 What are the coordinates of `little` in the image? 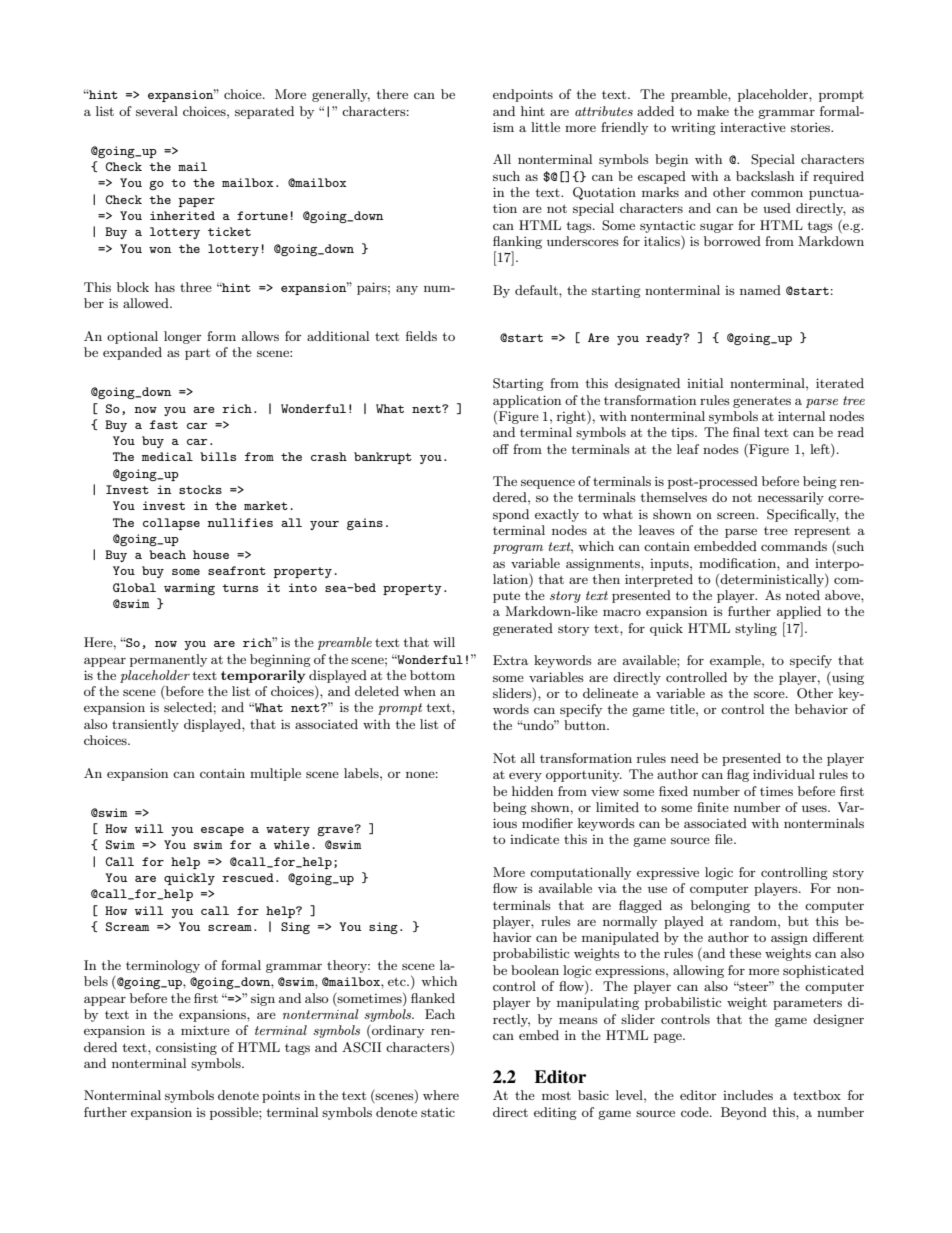 It's located at (545, 127).
